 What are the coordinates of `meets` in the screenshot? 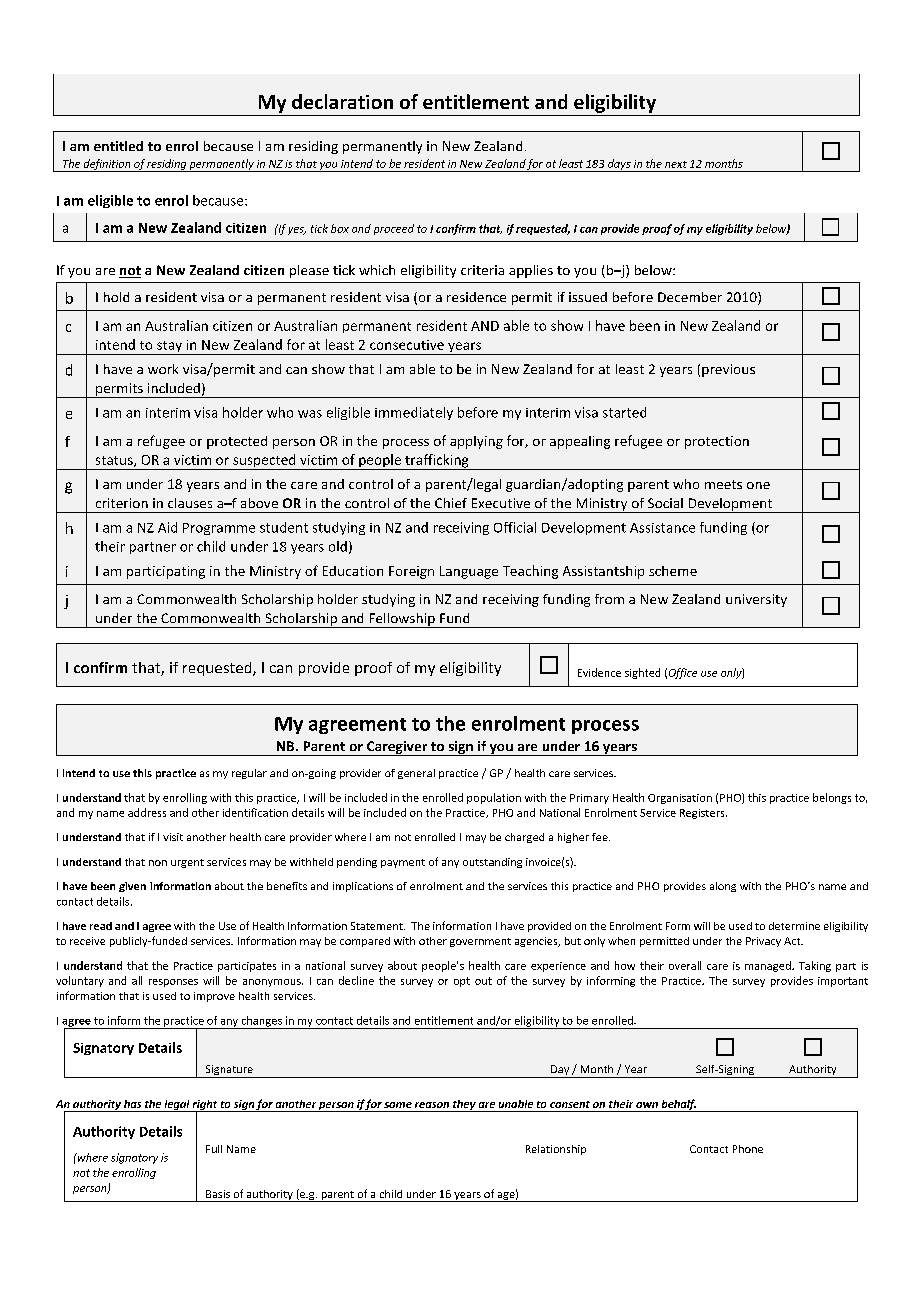 It's located at (723, 484).
